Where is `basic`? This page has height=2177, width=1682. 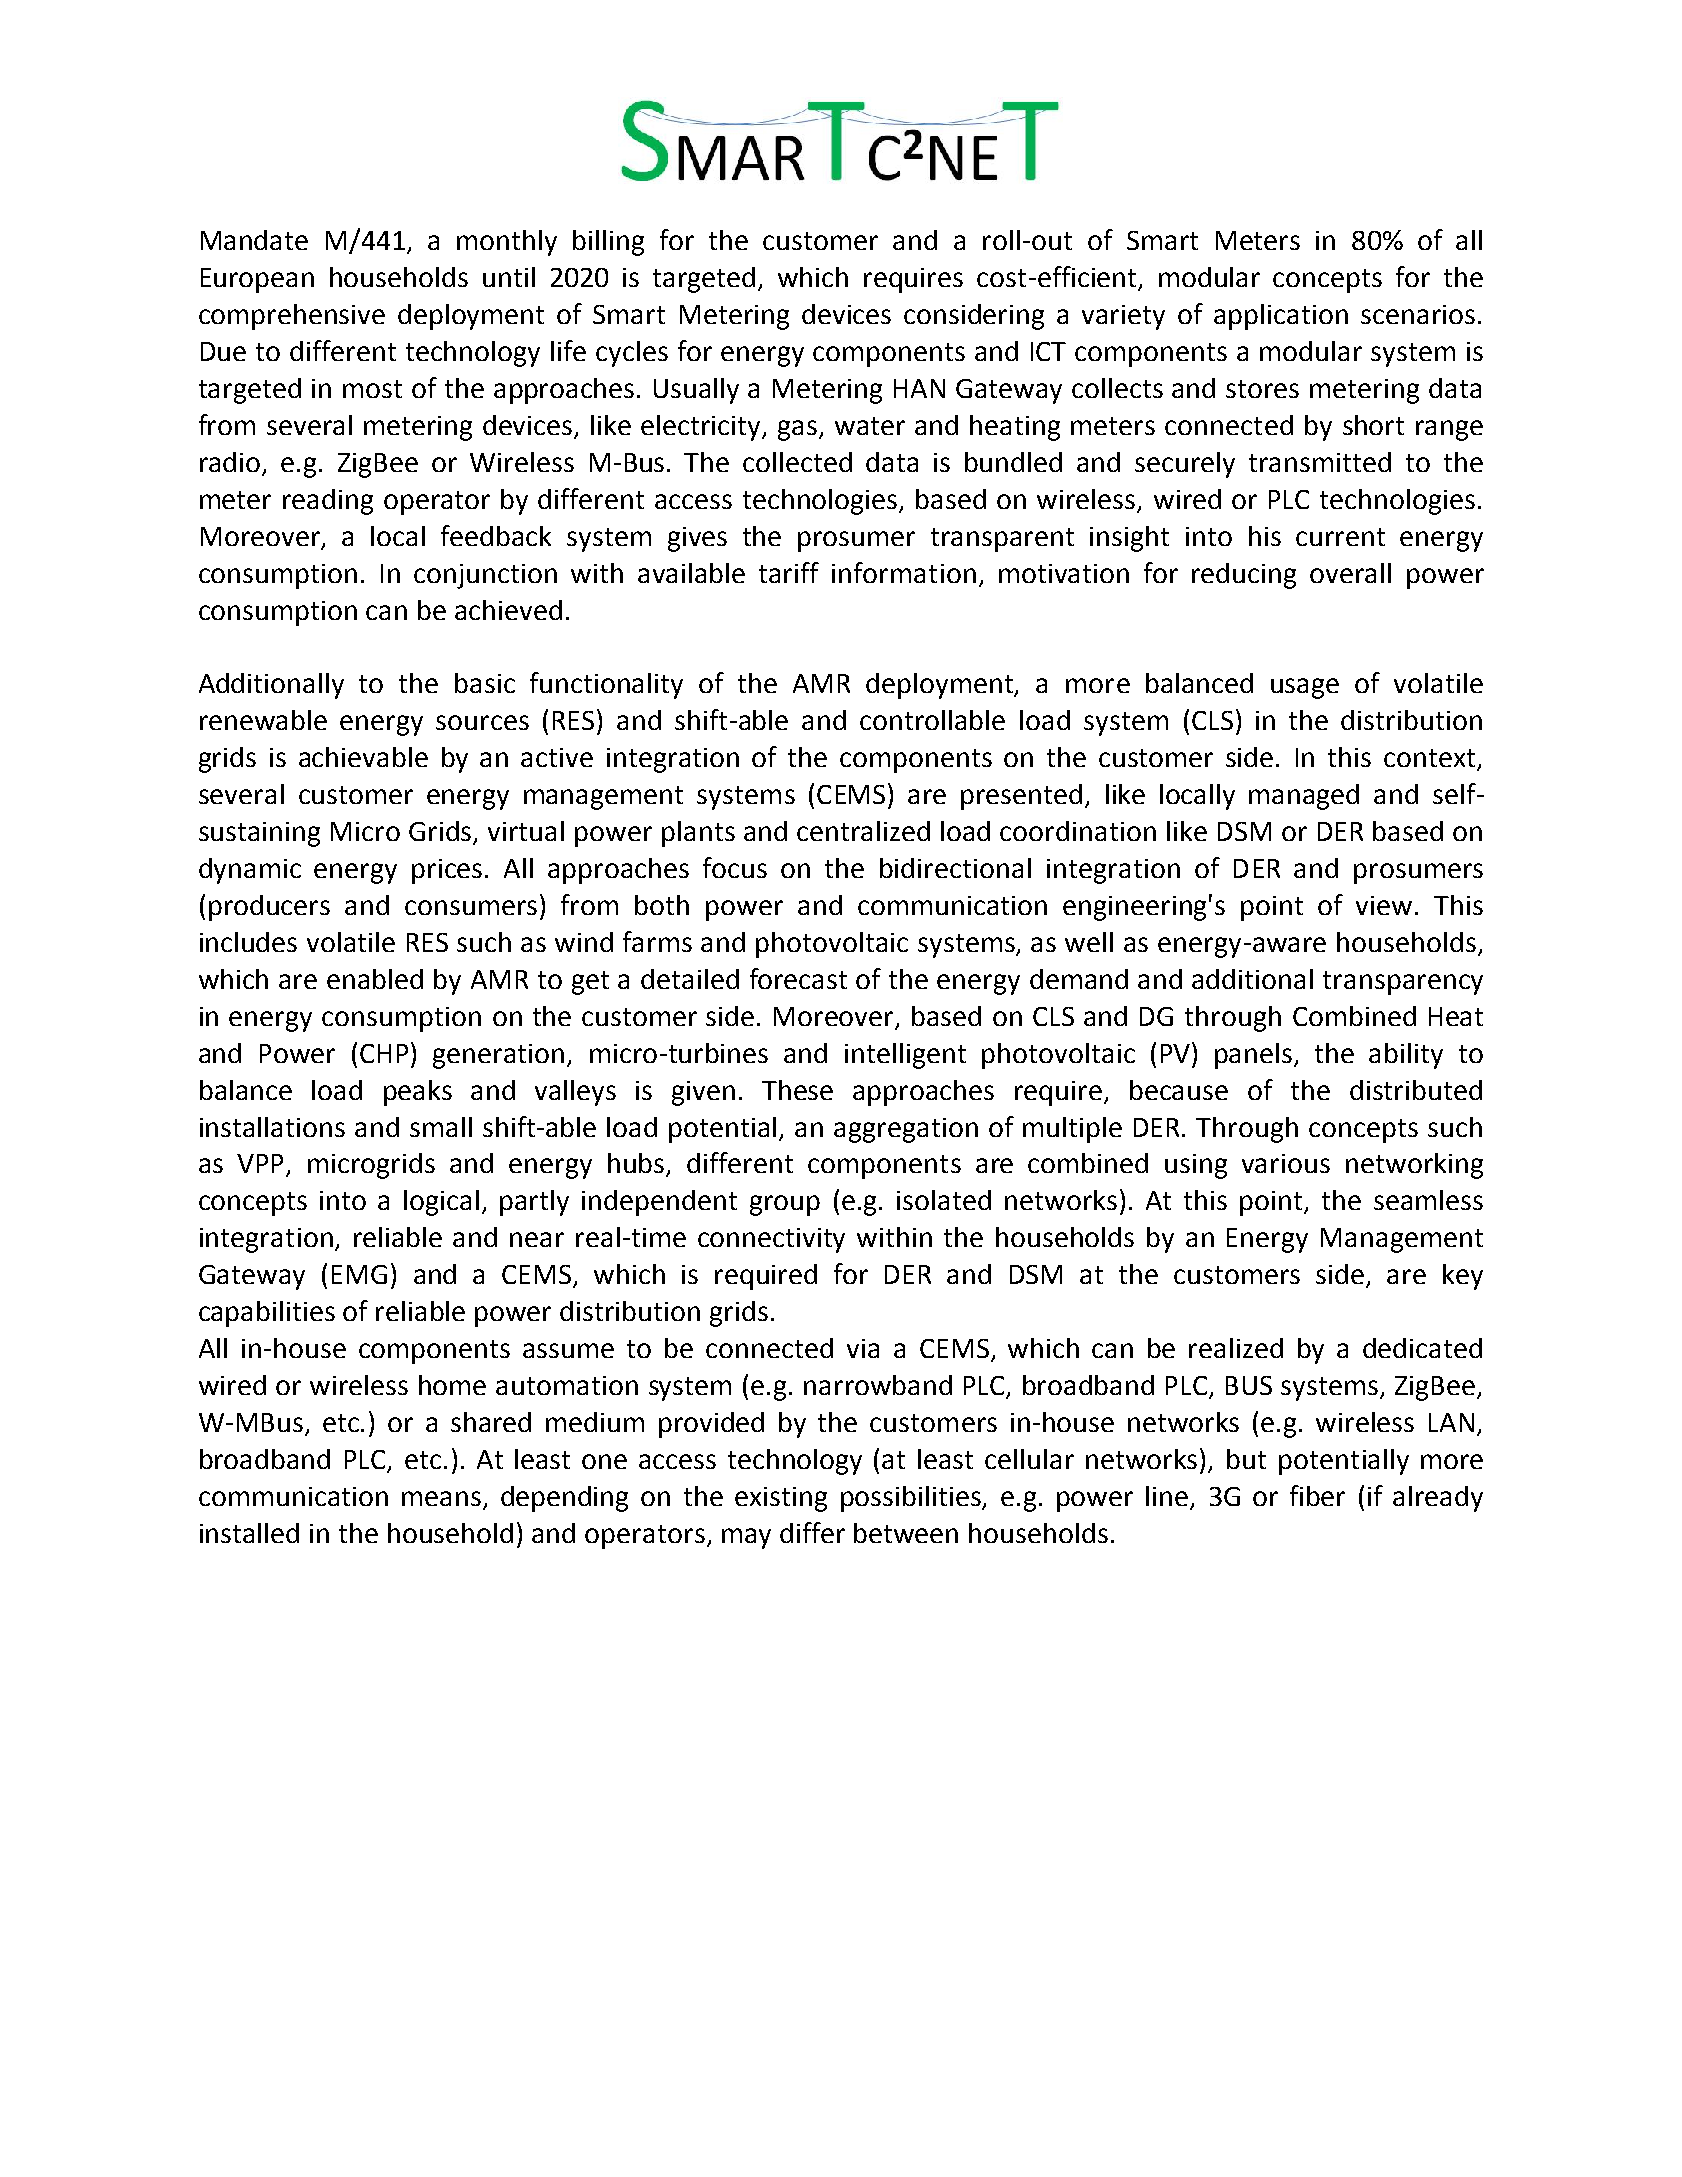 basic is located at coordinates (485, 683).
